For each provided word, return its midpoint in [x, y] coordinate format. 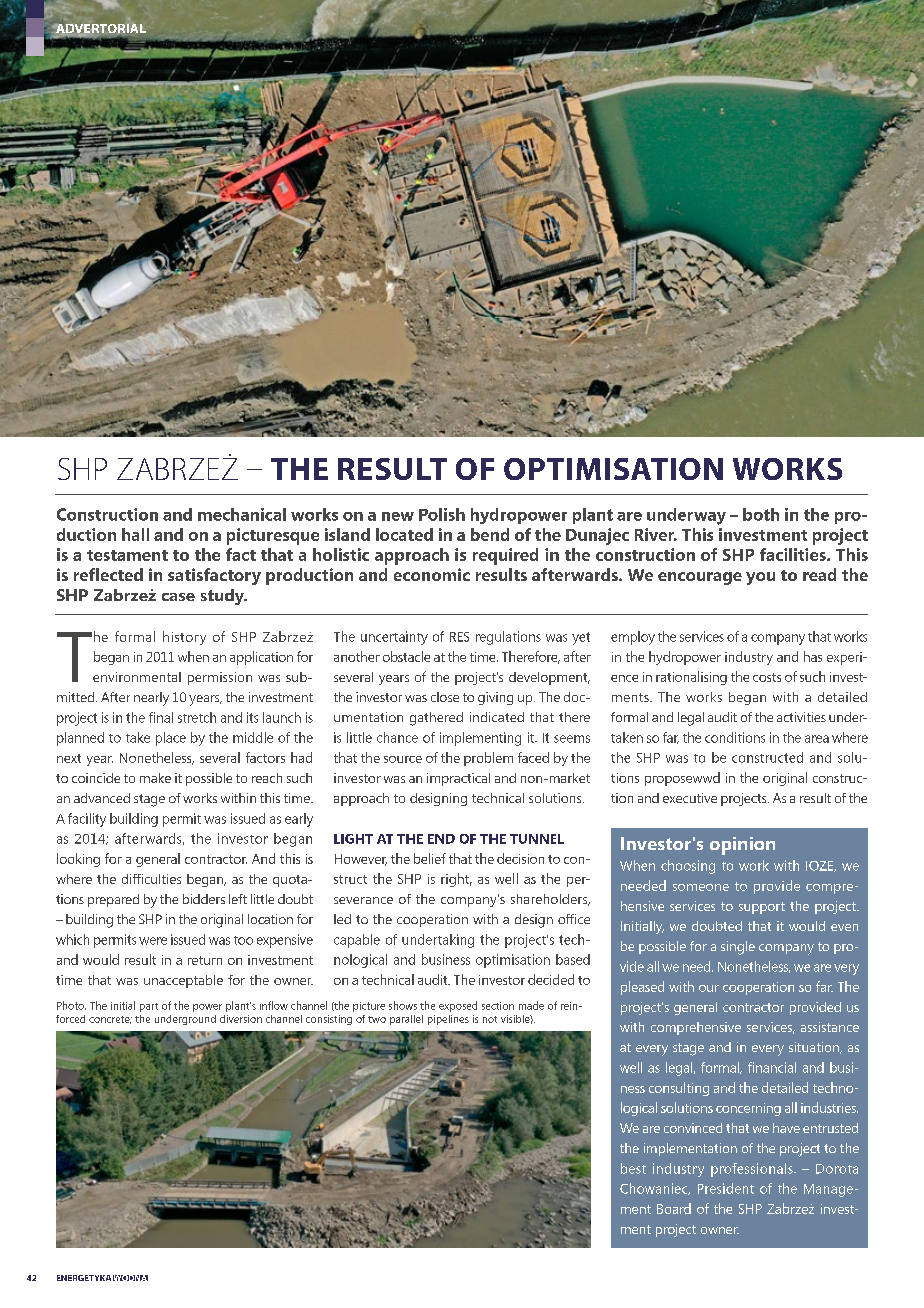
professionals [753, 1170]
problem [488, 759]
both [761, 514]
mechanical [242, 514]
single [738, 948]
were [153, 941]
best [633, 1168]
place [171, 739]
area [817, 739]
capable [357, 941]
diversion [241, 1019]
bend [490, 534]
